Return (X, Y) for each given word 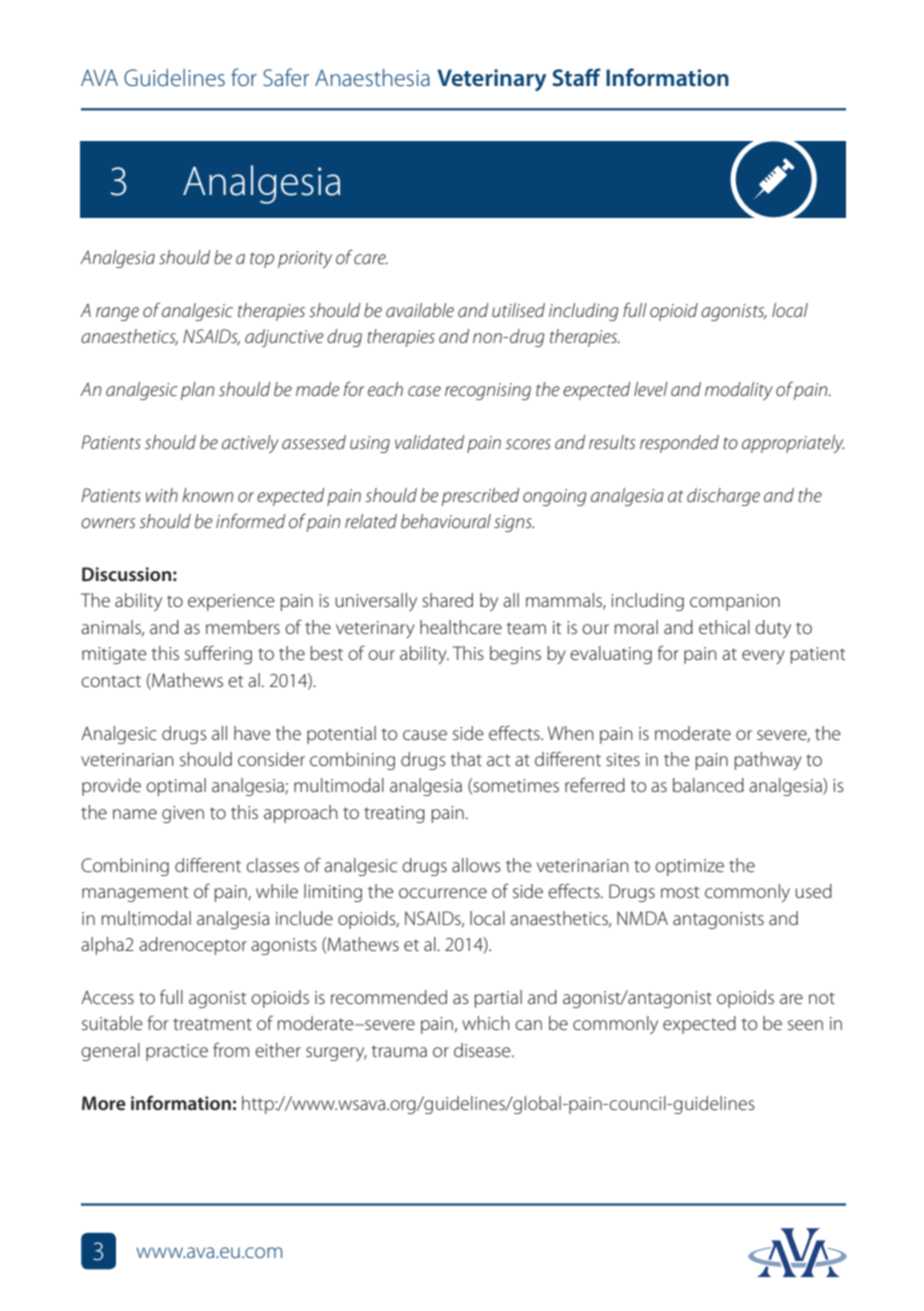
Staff (577, 77)
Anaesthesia (372, 78)
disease (483, 1050)
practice (177, 1052)
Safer (286, 77)
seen (805, 1025)
